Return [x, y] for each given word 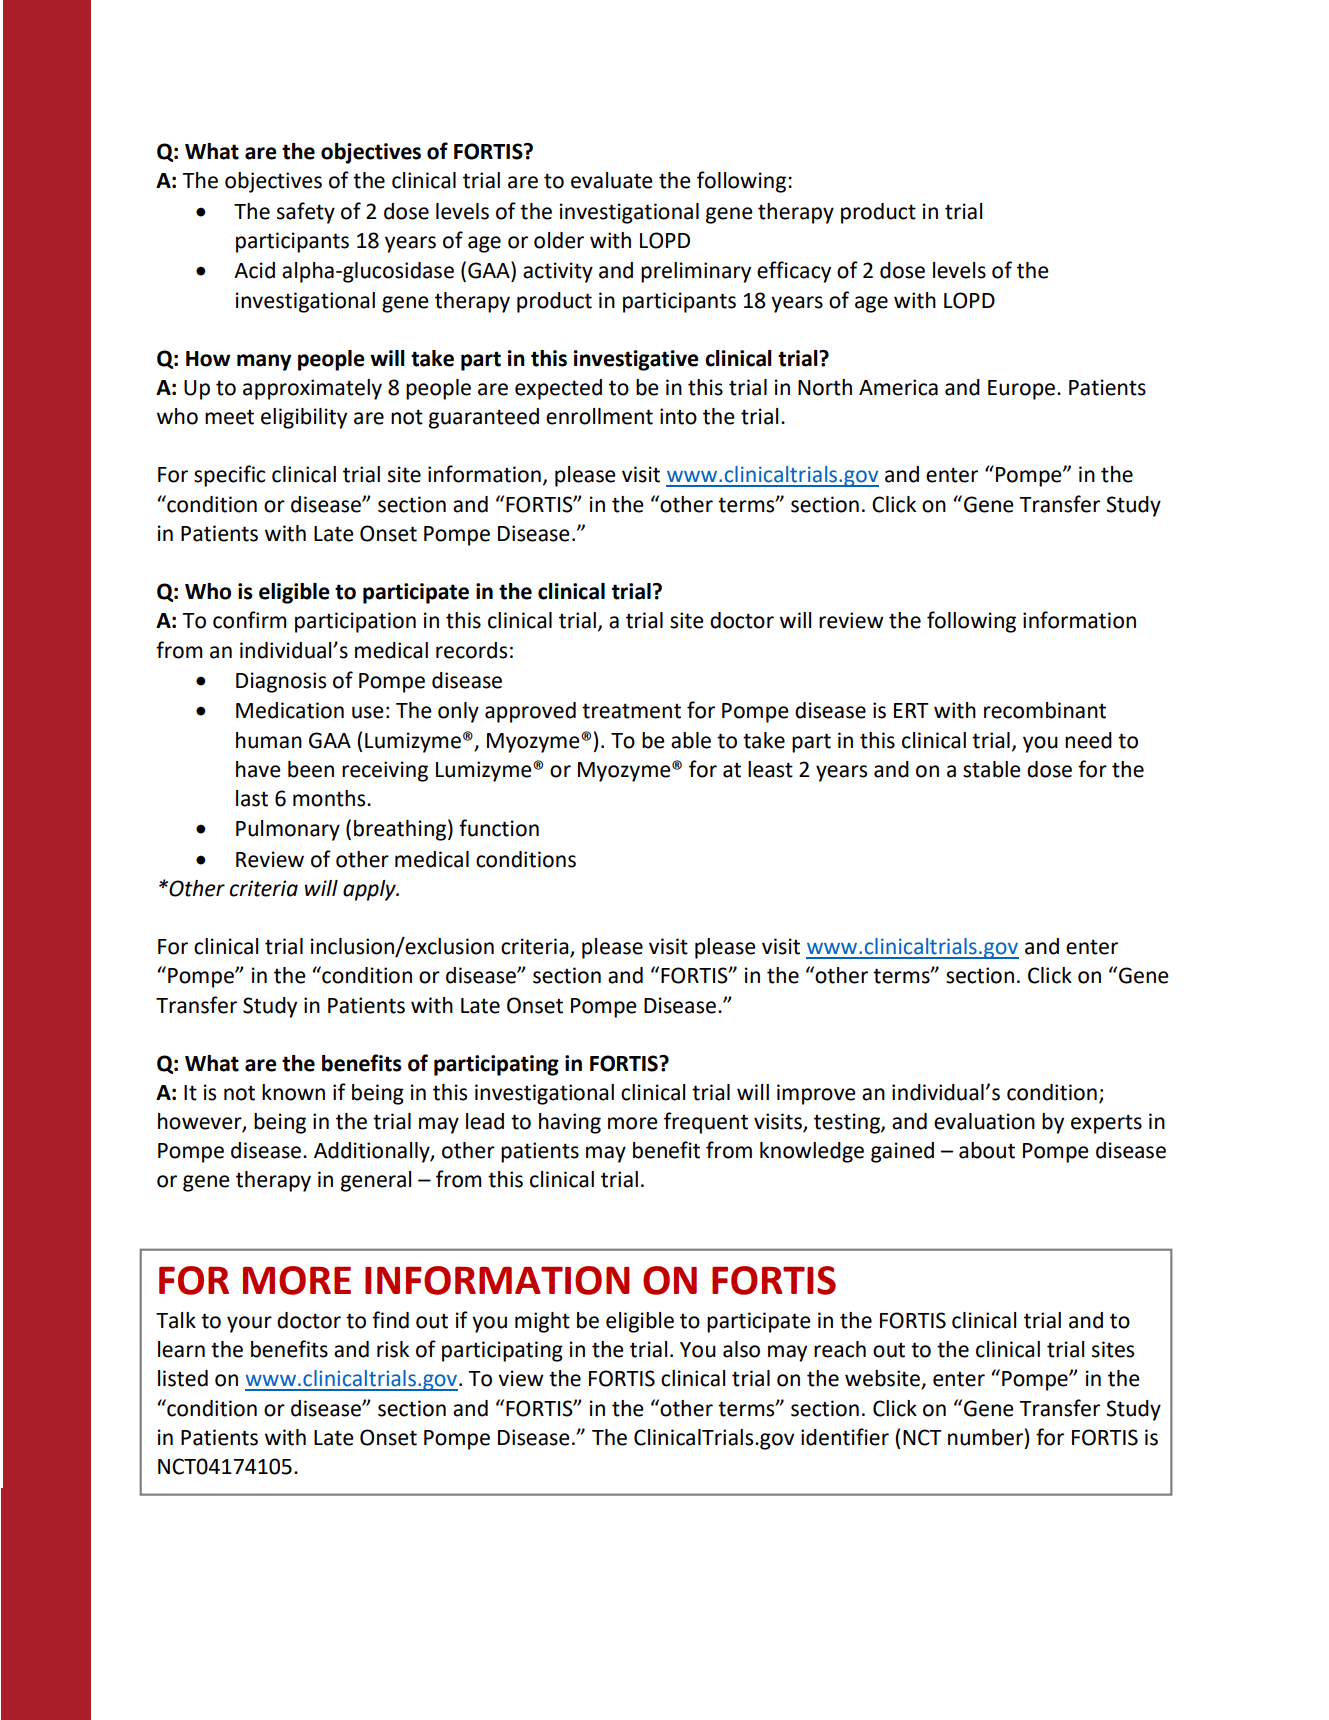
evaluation [984, 1121]
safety [306, 213]
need [1088, 740]
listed [183, 1378]
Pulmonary [288, 830]
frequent [706, 1123]
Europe [1023, 390]
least [770, 769]
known [293, 1092]
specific [229, 476]
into [678, 416]
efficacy [794, 272]
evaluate [612, 180]
